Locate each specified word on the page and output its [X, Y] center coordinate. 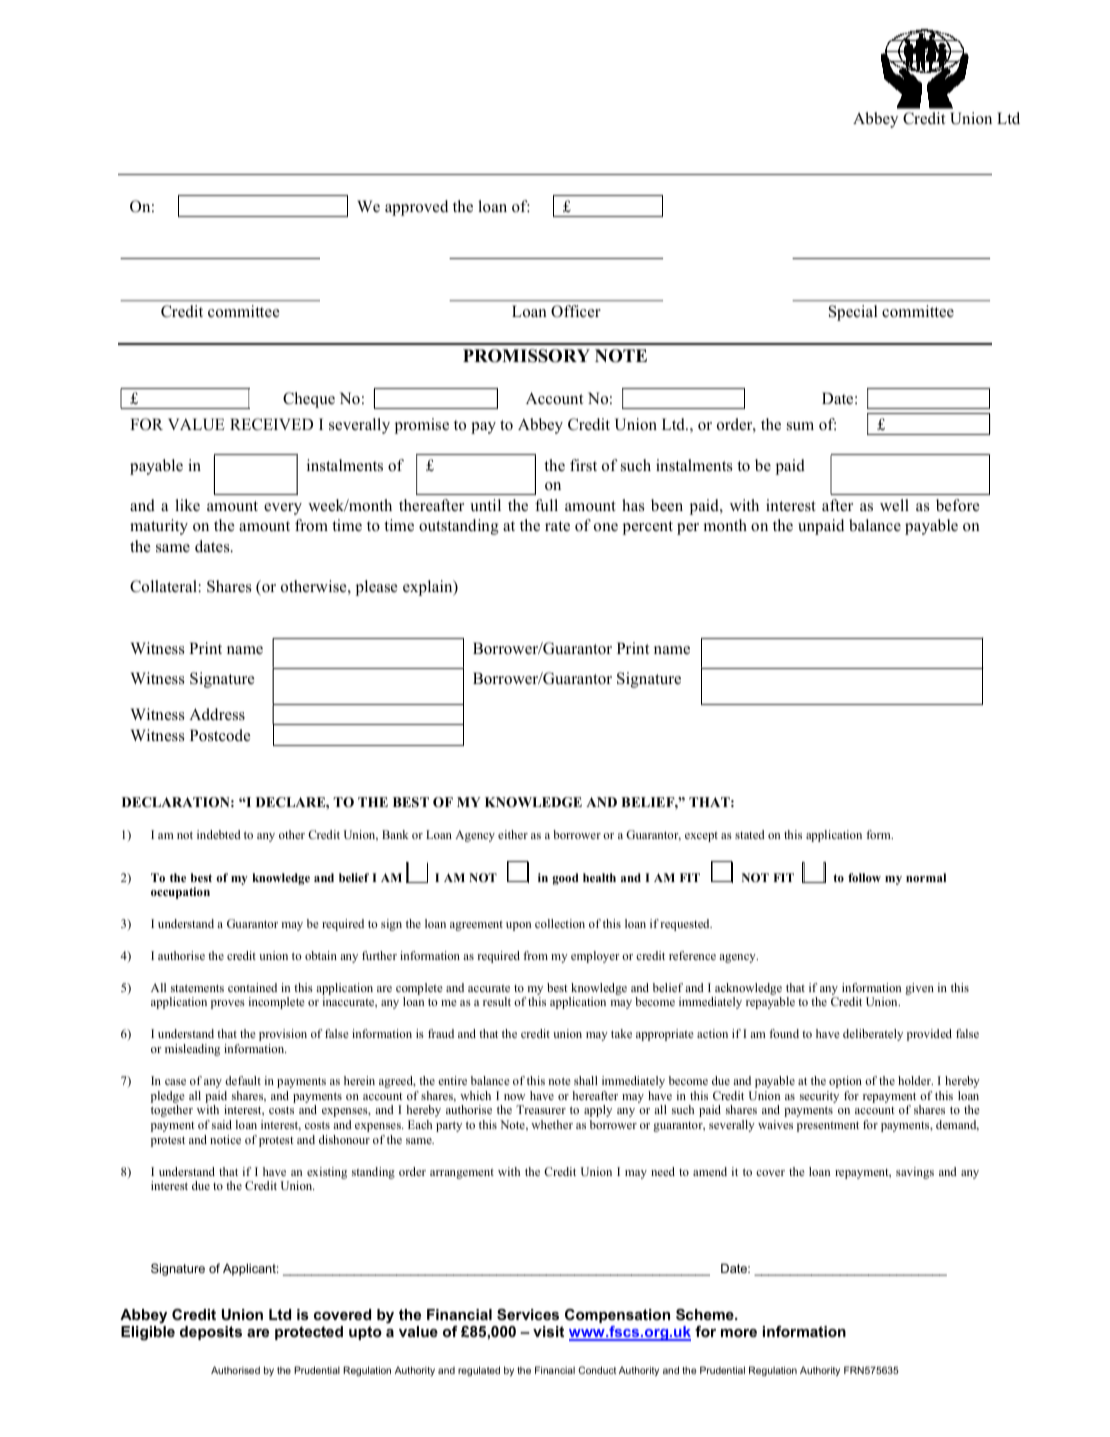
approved [416, 208]
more [739, 1333]
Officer [576, 311]
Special [853, 313]
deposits [211, 1333]
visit [548, 1331]
